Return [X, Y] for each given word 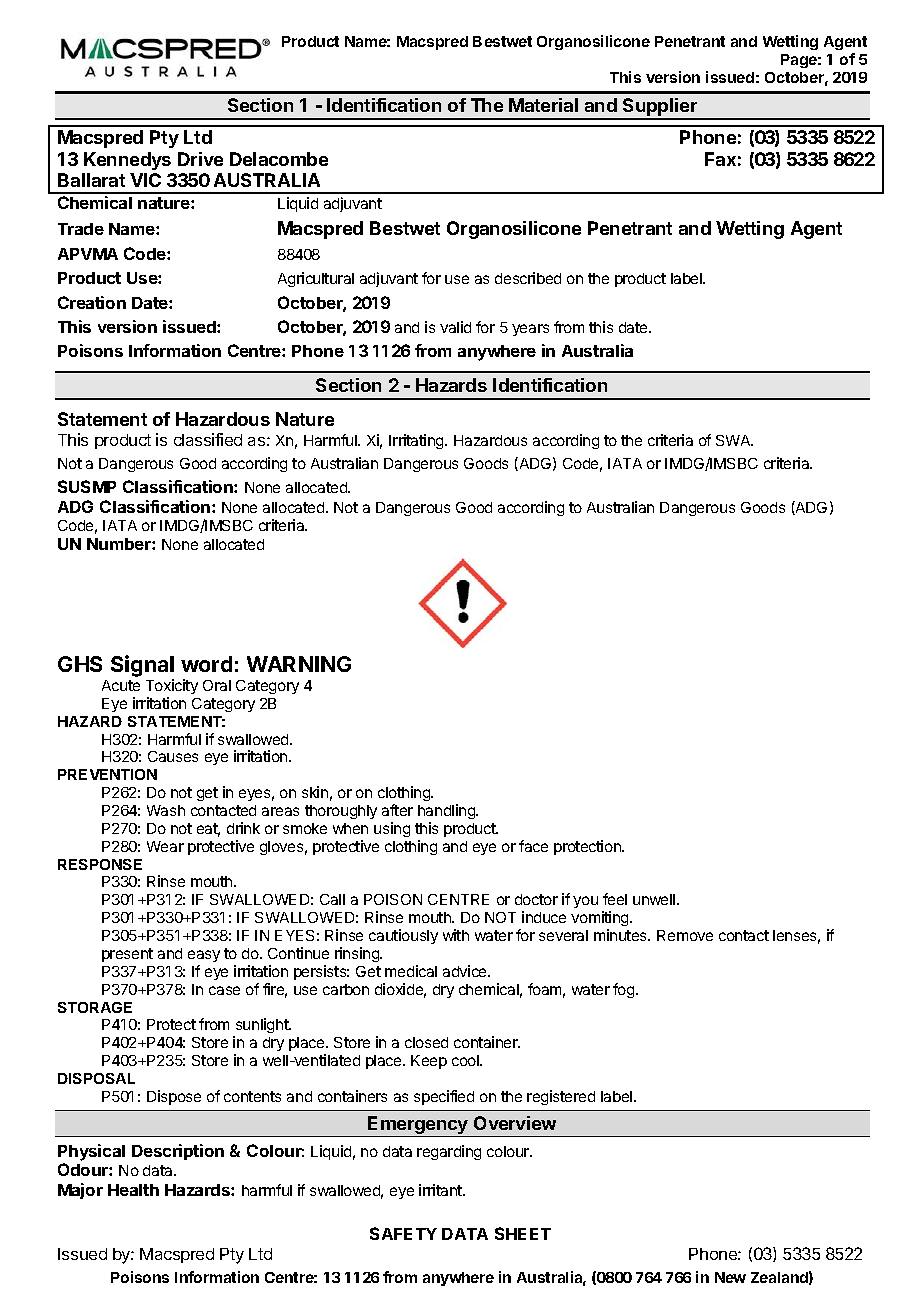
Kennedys [127, 161]
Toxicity [172, 686]
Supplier [660, 108]
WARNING [299, 664]
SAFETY [403, 1233]
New [730, 1277]
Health [133, 1190]
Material [543, 105]
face [533, 846]
